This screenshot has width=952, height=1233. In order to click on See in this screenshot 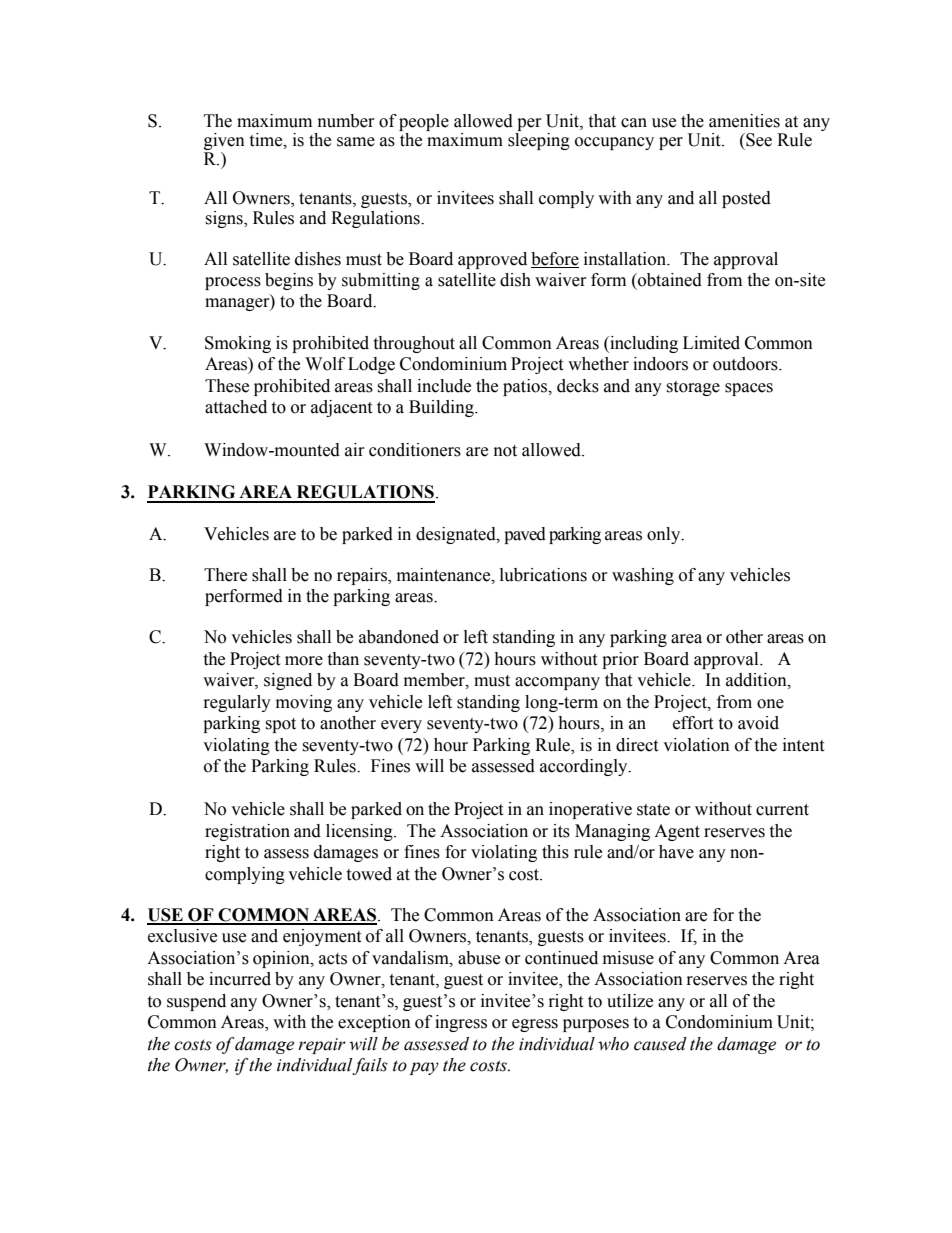, I will do `click(758, 140)`.
